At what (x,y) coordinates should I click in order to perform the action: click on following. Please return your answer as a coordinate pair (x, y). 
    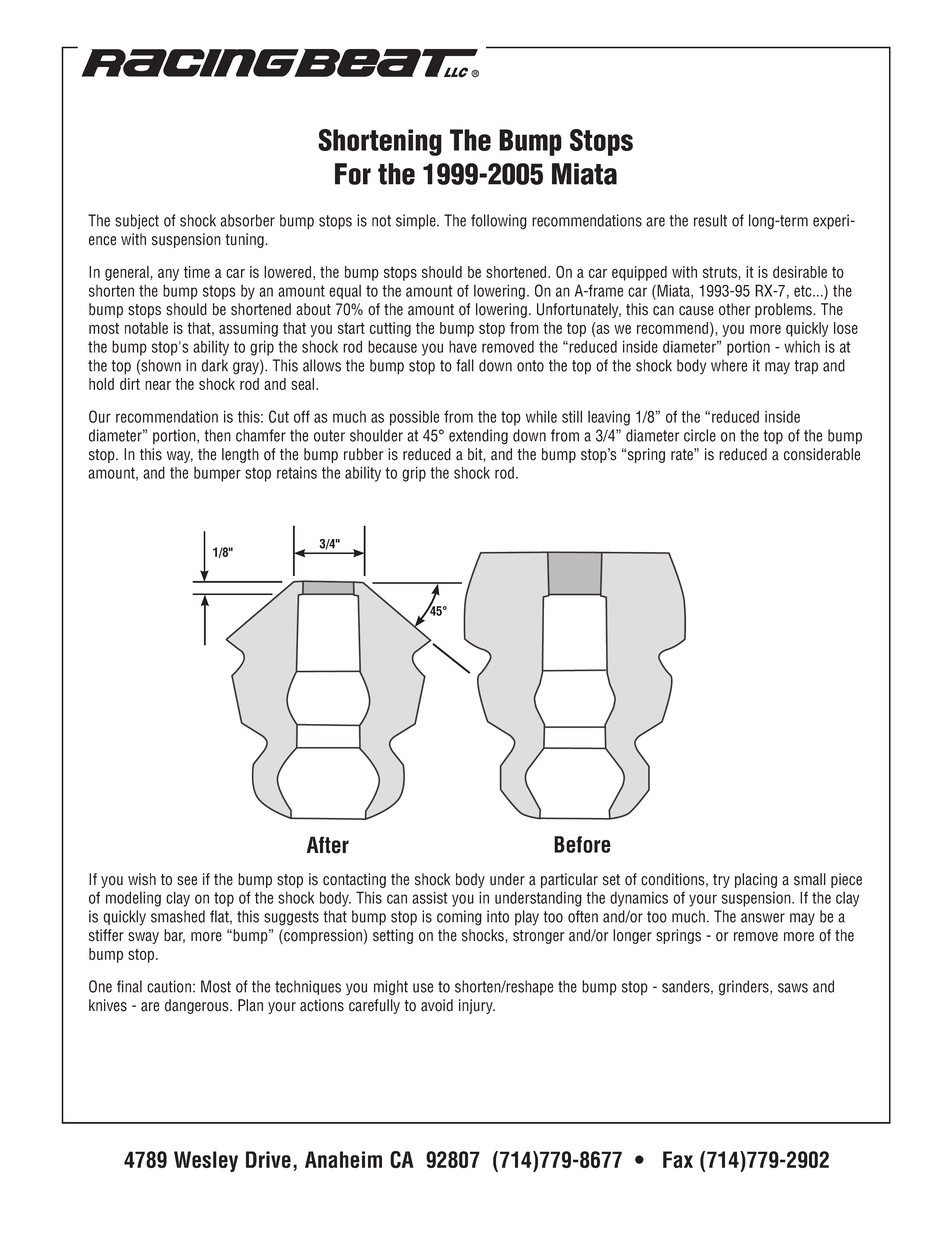
    Looking at the image, I should click on (499, 222).
